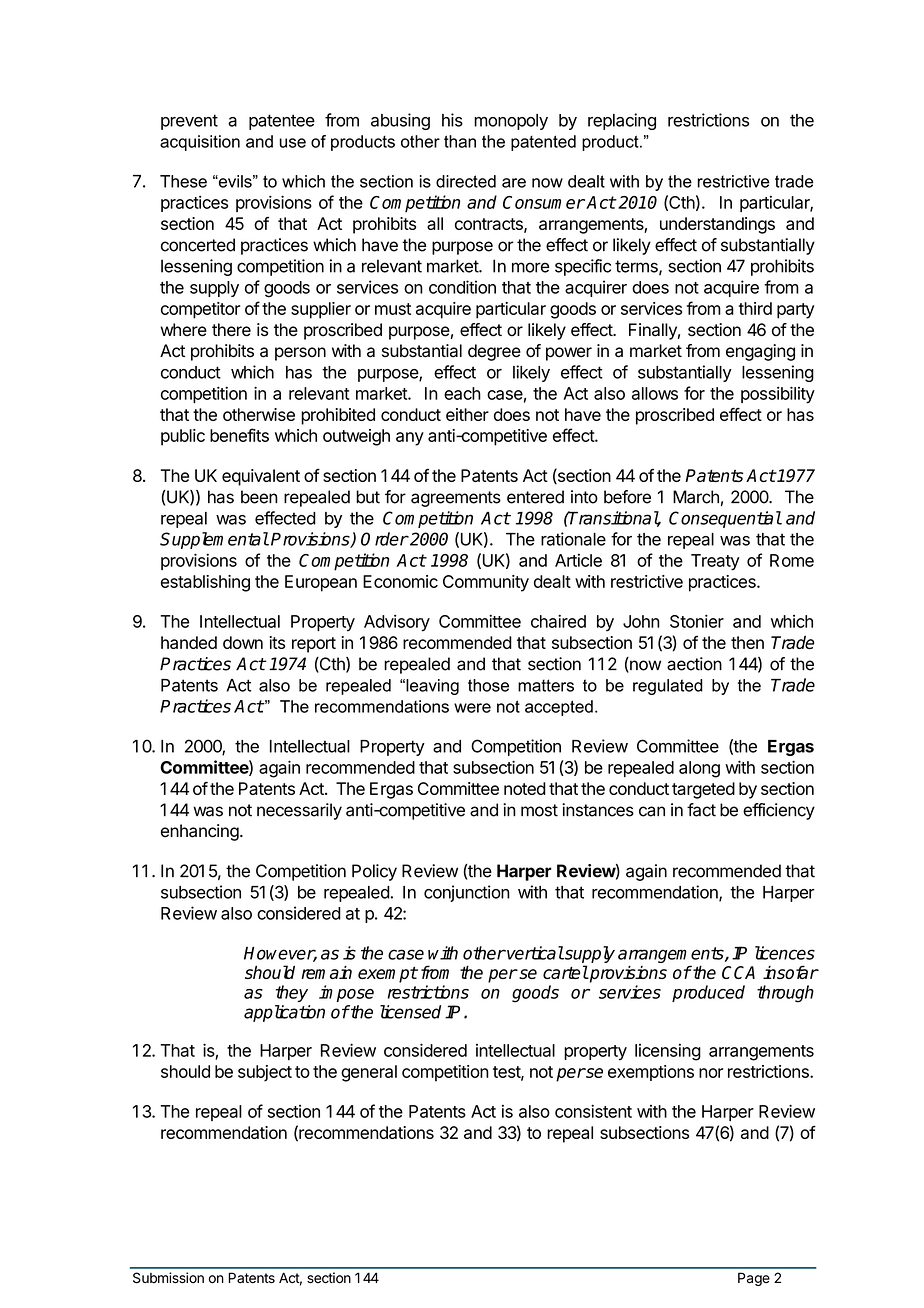 The height and width of the screenshot is (1308, 924). I want to click on they, so click(292, 993).
